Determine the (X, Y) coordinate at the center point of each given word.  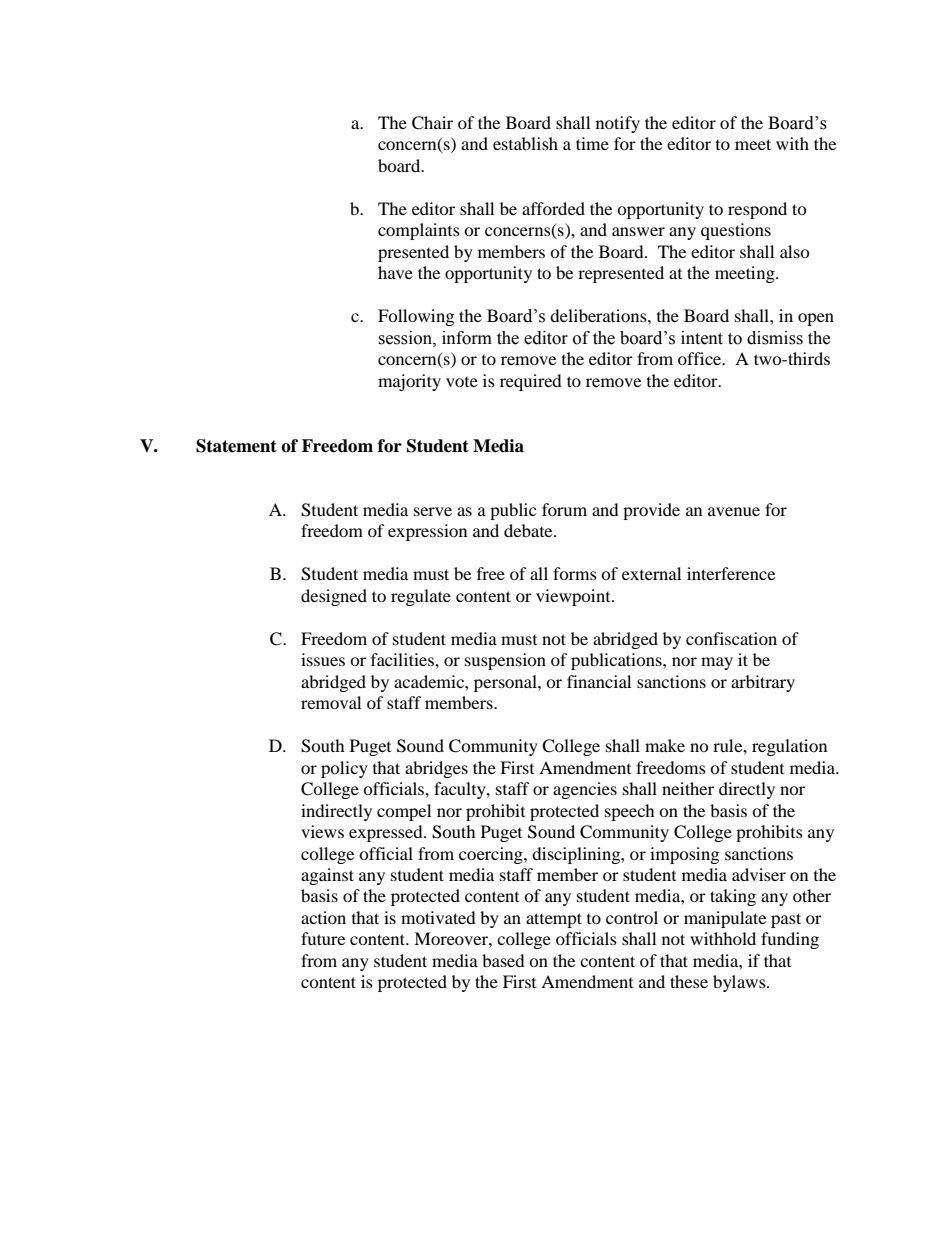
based (503, 960)
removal (331, 702)
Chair (432, 123)
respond (757, 210)
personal (506, 683)
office (701, 358)
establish (525, 143)
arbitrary (763, 683)
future (323, 938)
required (531, 382)
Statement (236, 446)
